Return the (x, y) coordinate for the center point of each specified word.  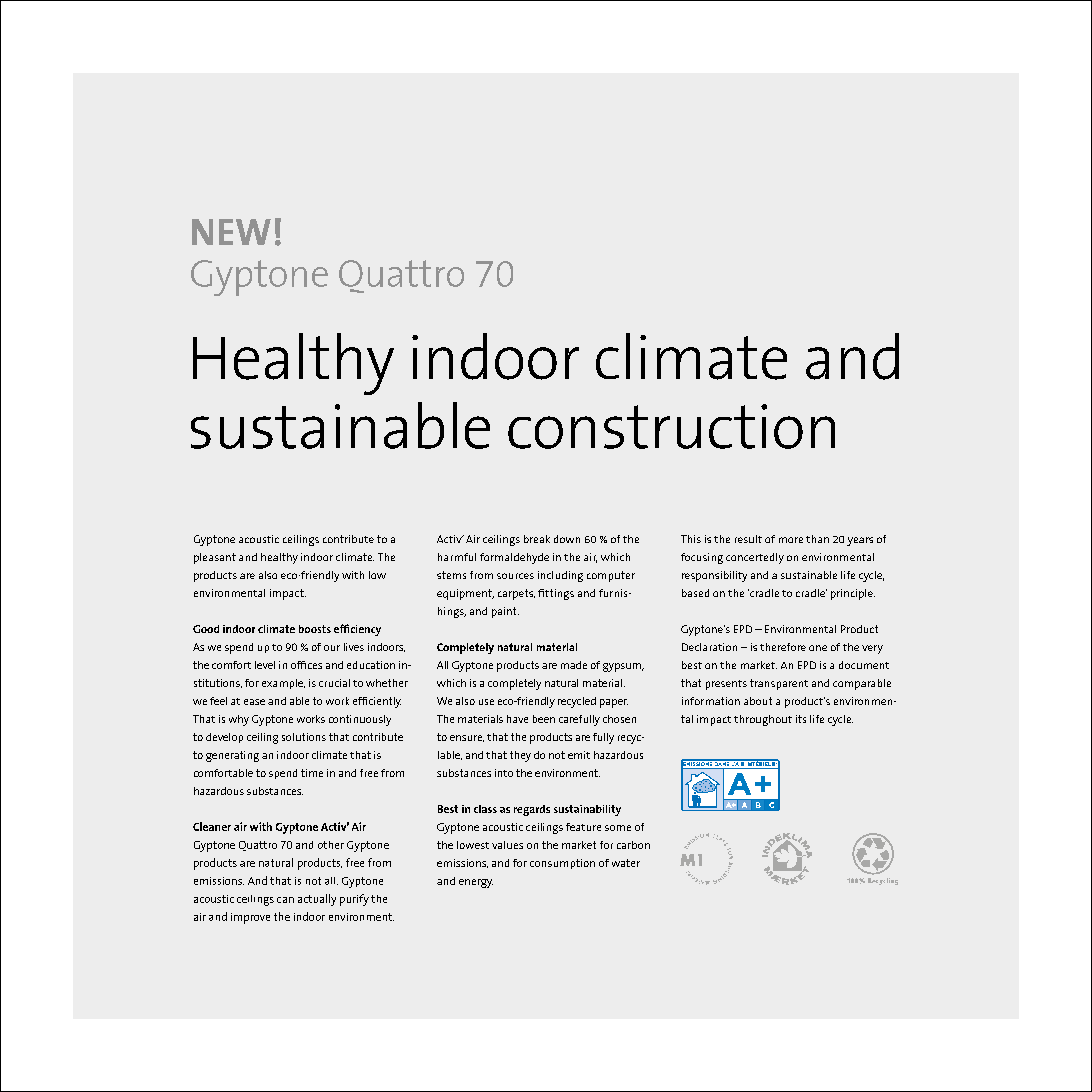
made (574, 665)
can (285, 900)
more (791, 540)
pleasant (215, 558)
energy (476, 883)
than (817, 539)
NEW (231, 232)
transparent (779, 684)
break (537, 539)
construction (671, 426)
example (283, 684)
